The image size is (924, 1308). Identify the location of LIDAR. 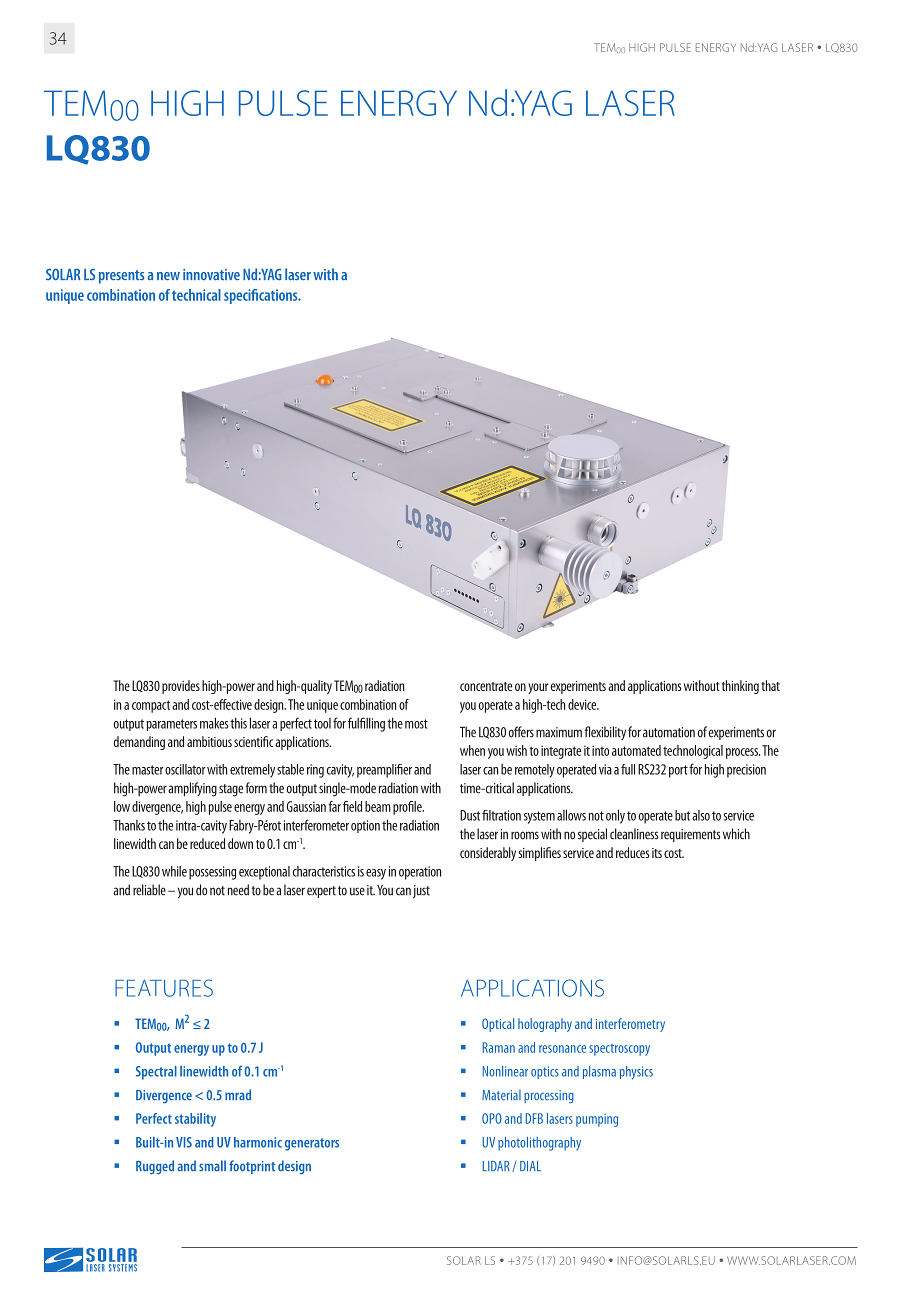
(496, 1166).
